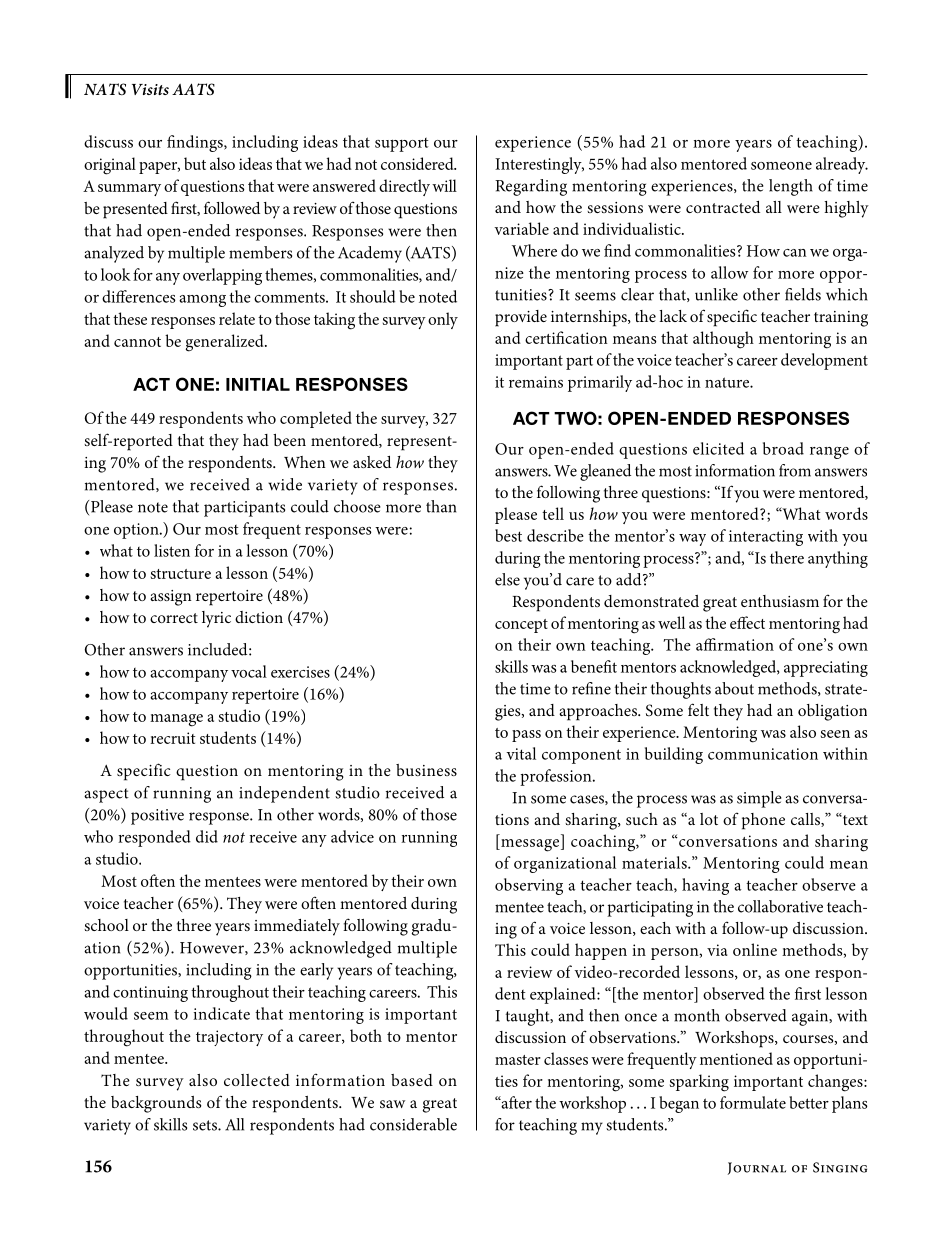 The width and height of the page is (952, 1233). I want to click on support, so click(402, 145).
